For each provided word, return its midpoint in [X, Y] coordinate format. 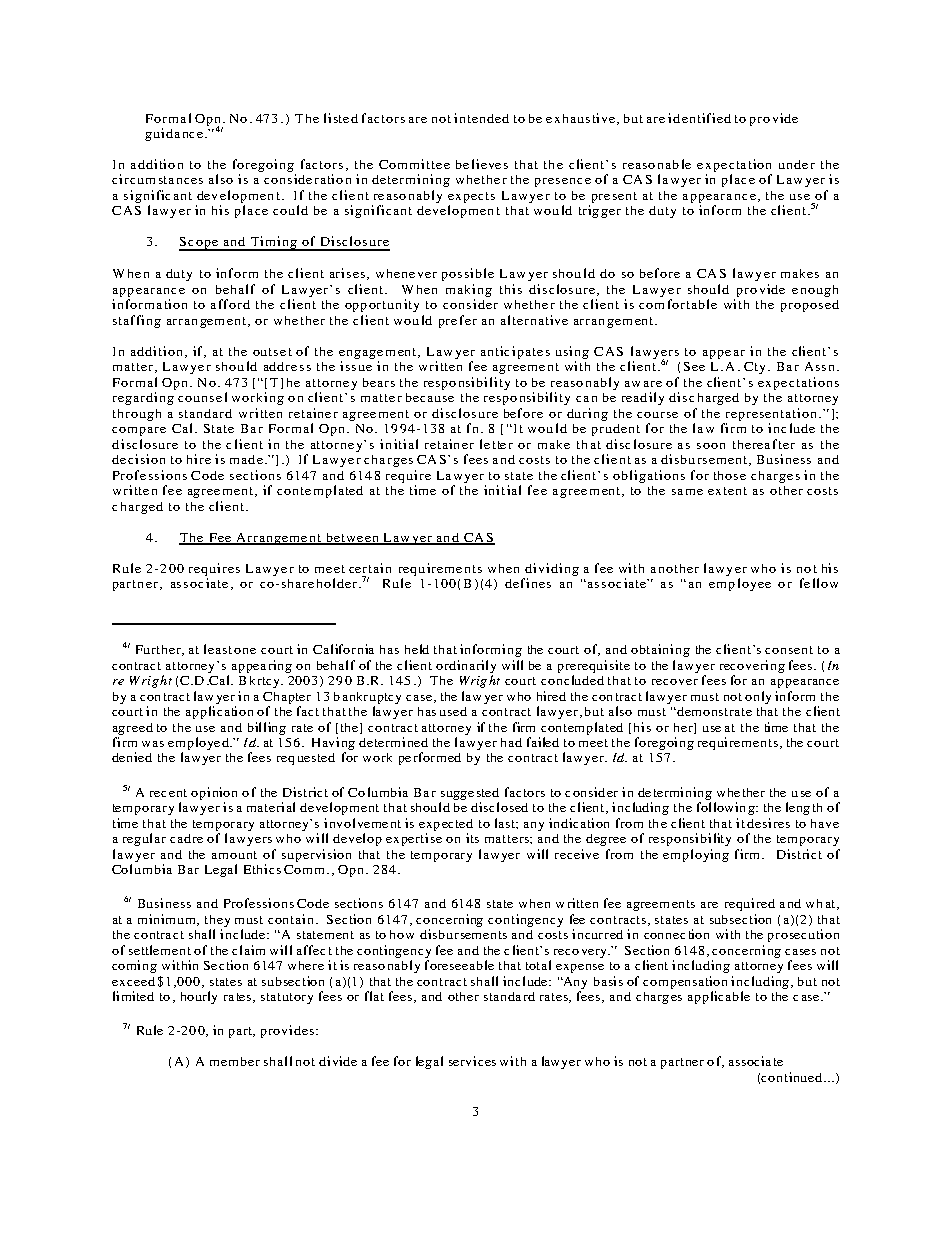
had [511, 742]
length [804, 808]
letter [496, 444]
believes [482, 164]
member [235, 1061]
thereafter [764, 444]
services [472, 1061]
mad [242, 459]
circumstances [157, 179]
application [219, 712]
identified [699, 118]
